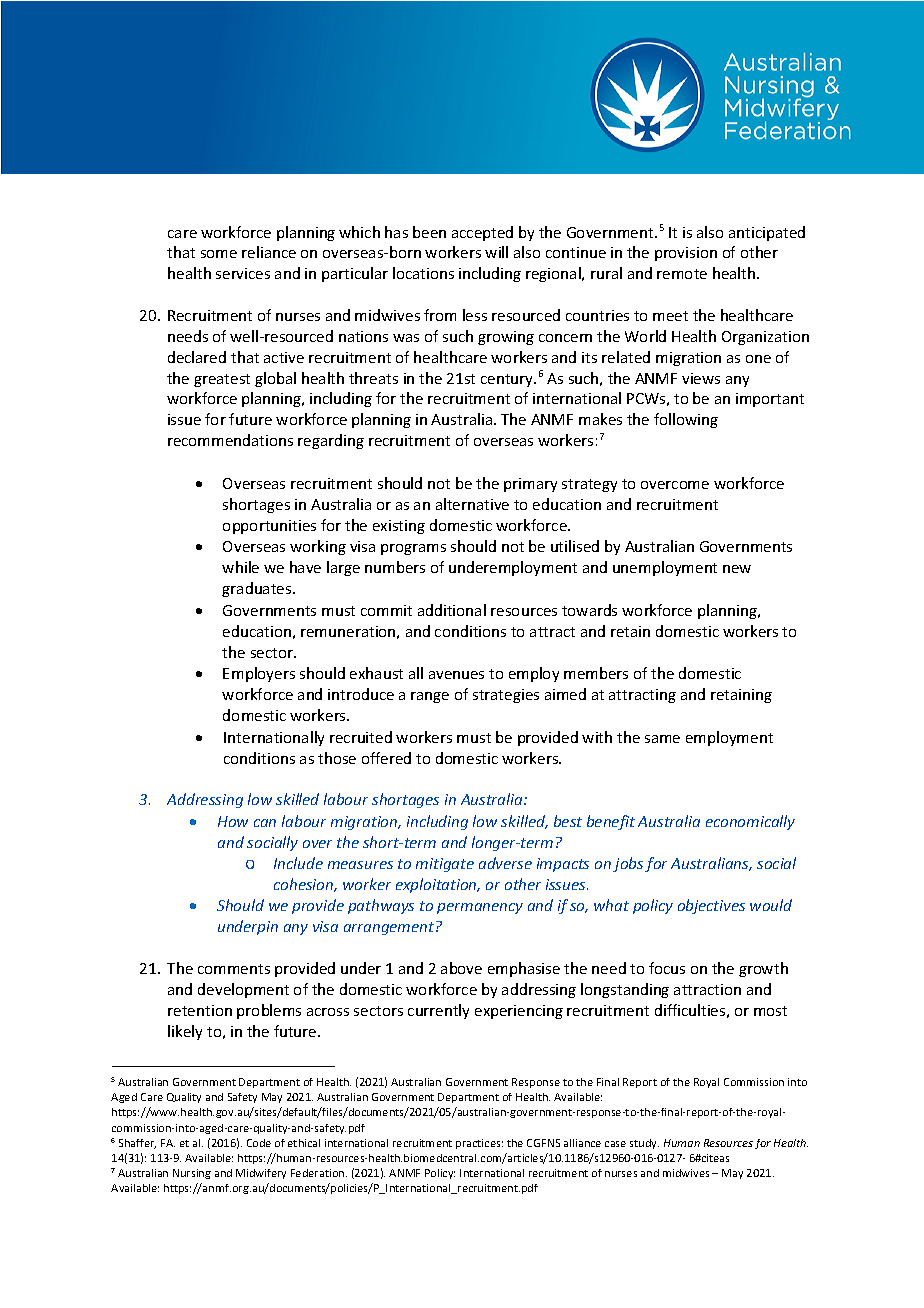 The width and height of the document is (924, 1308). I want to click on alternative, so click(472, 504).
